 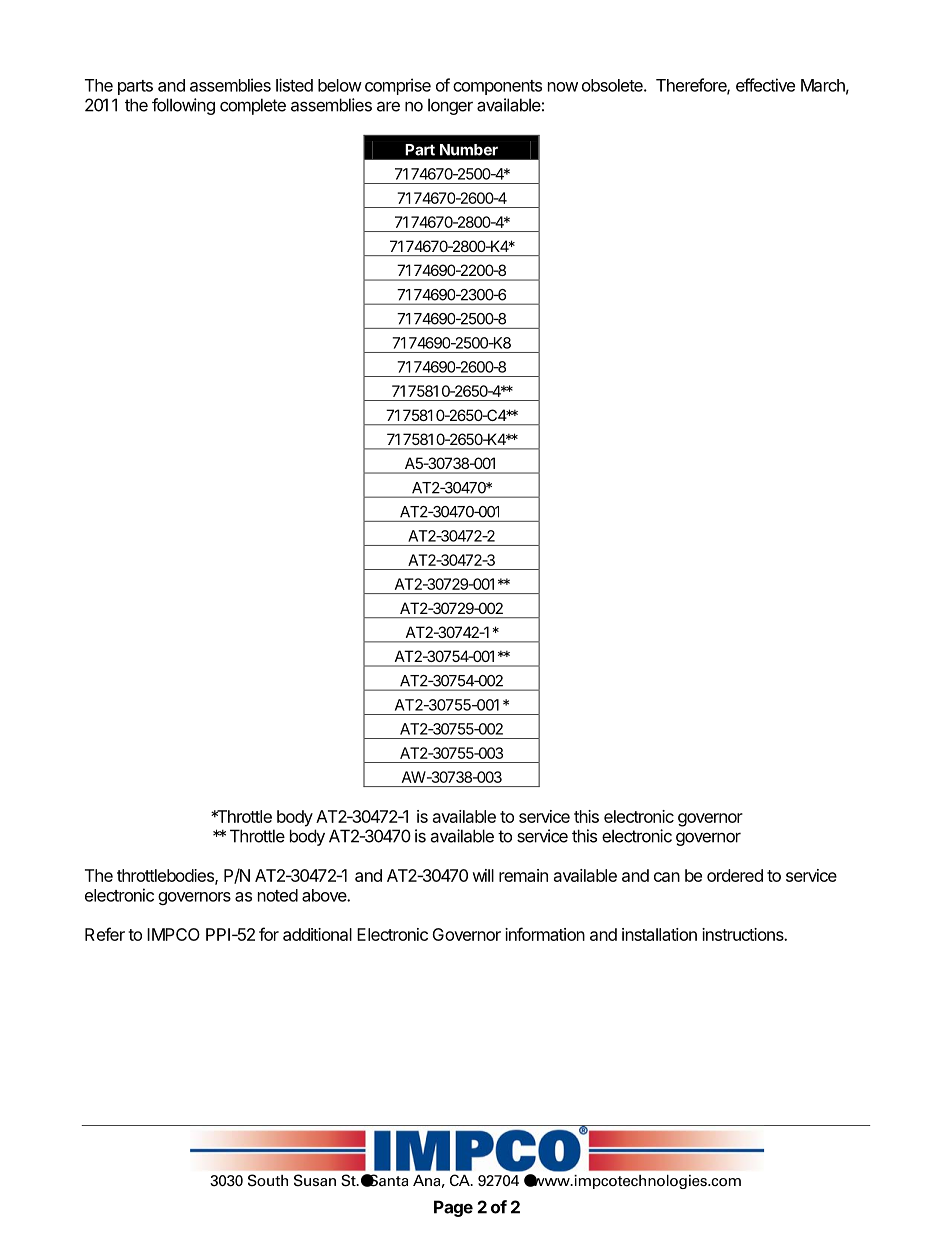 What do you see at coordinates (563, 87) in the page?
I see `now` at bounding box center [563, 87].
